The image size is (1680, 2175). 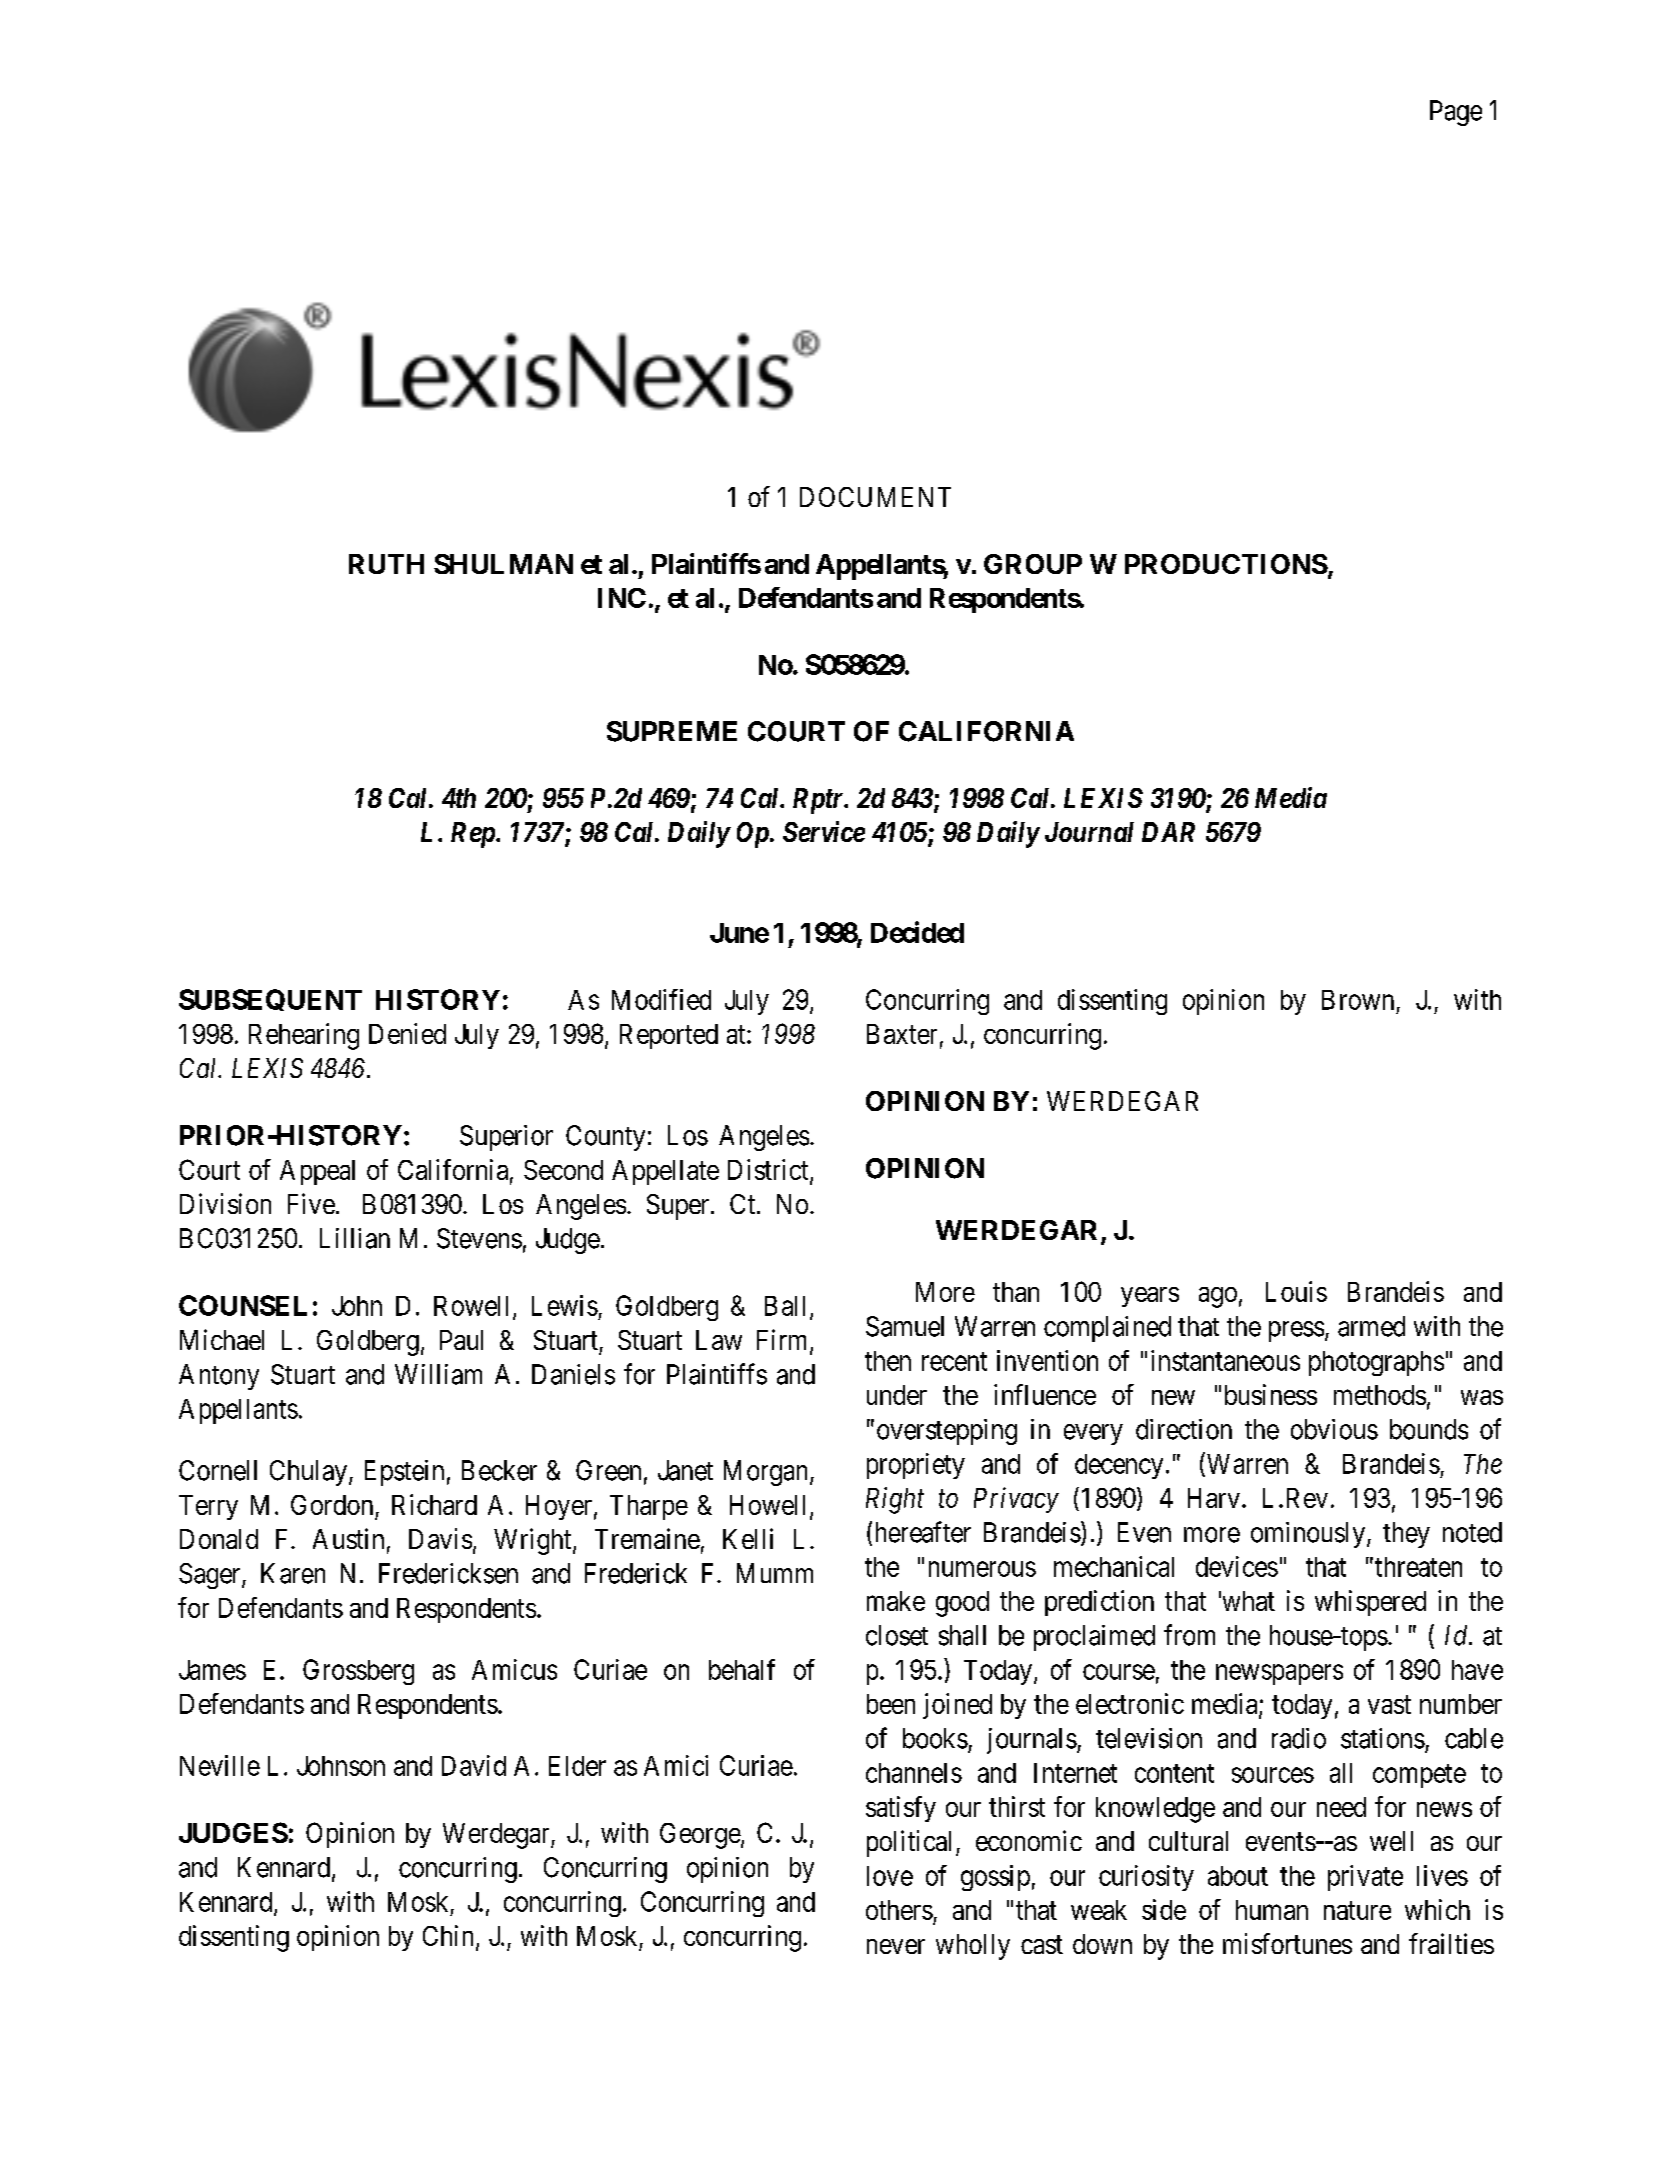 I want to click on DOCUMENT, so click(x=875, y=497).
